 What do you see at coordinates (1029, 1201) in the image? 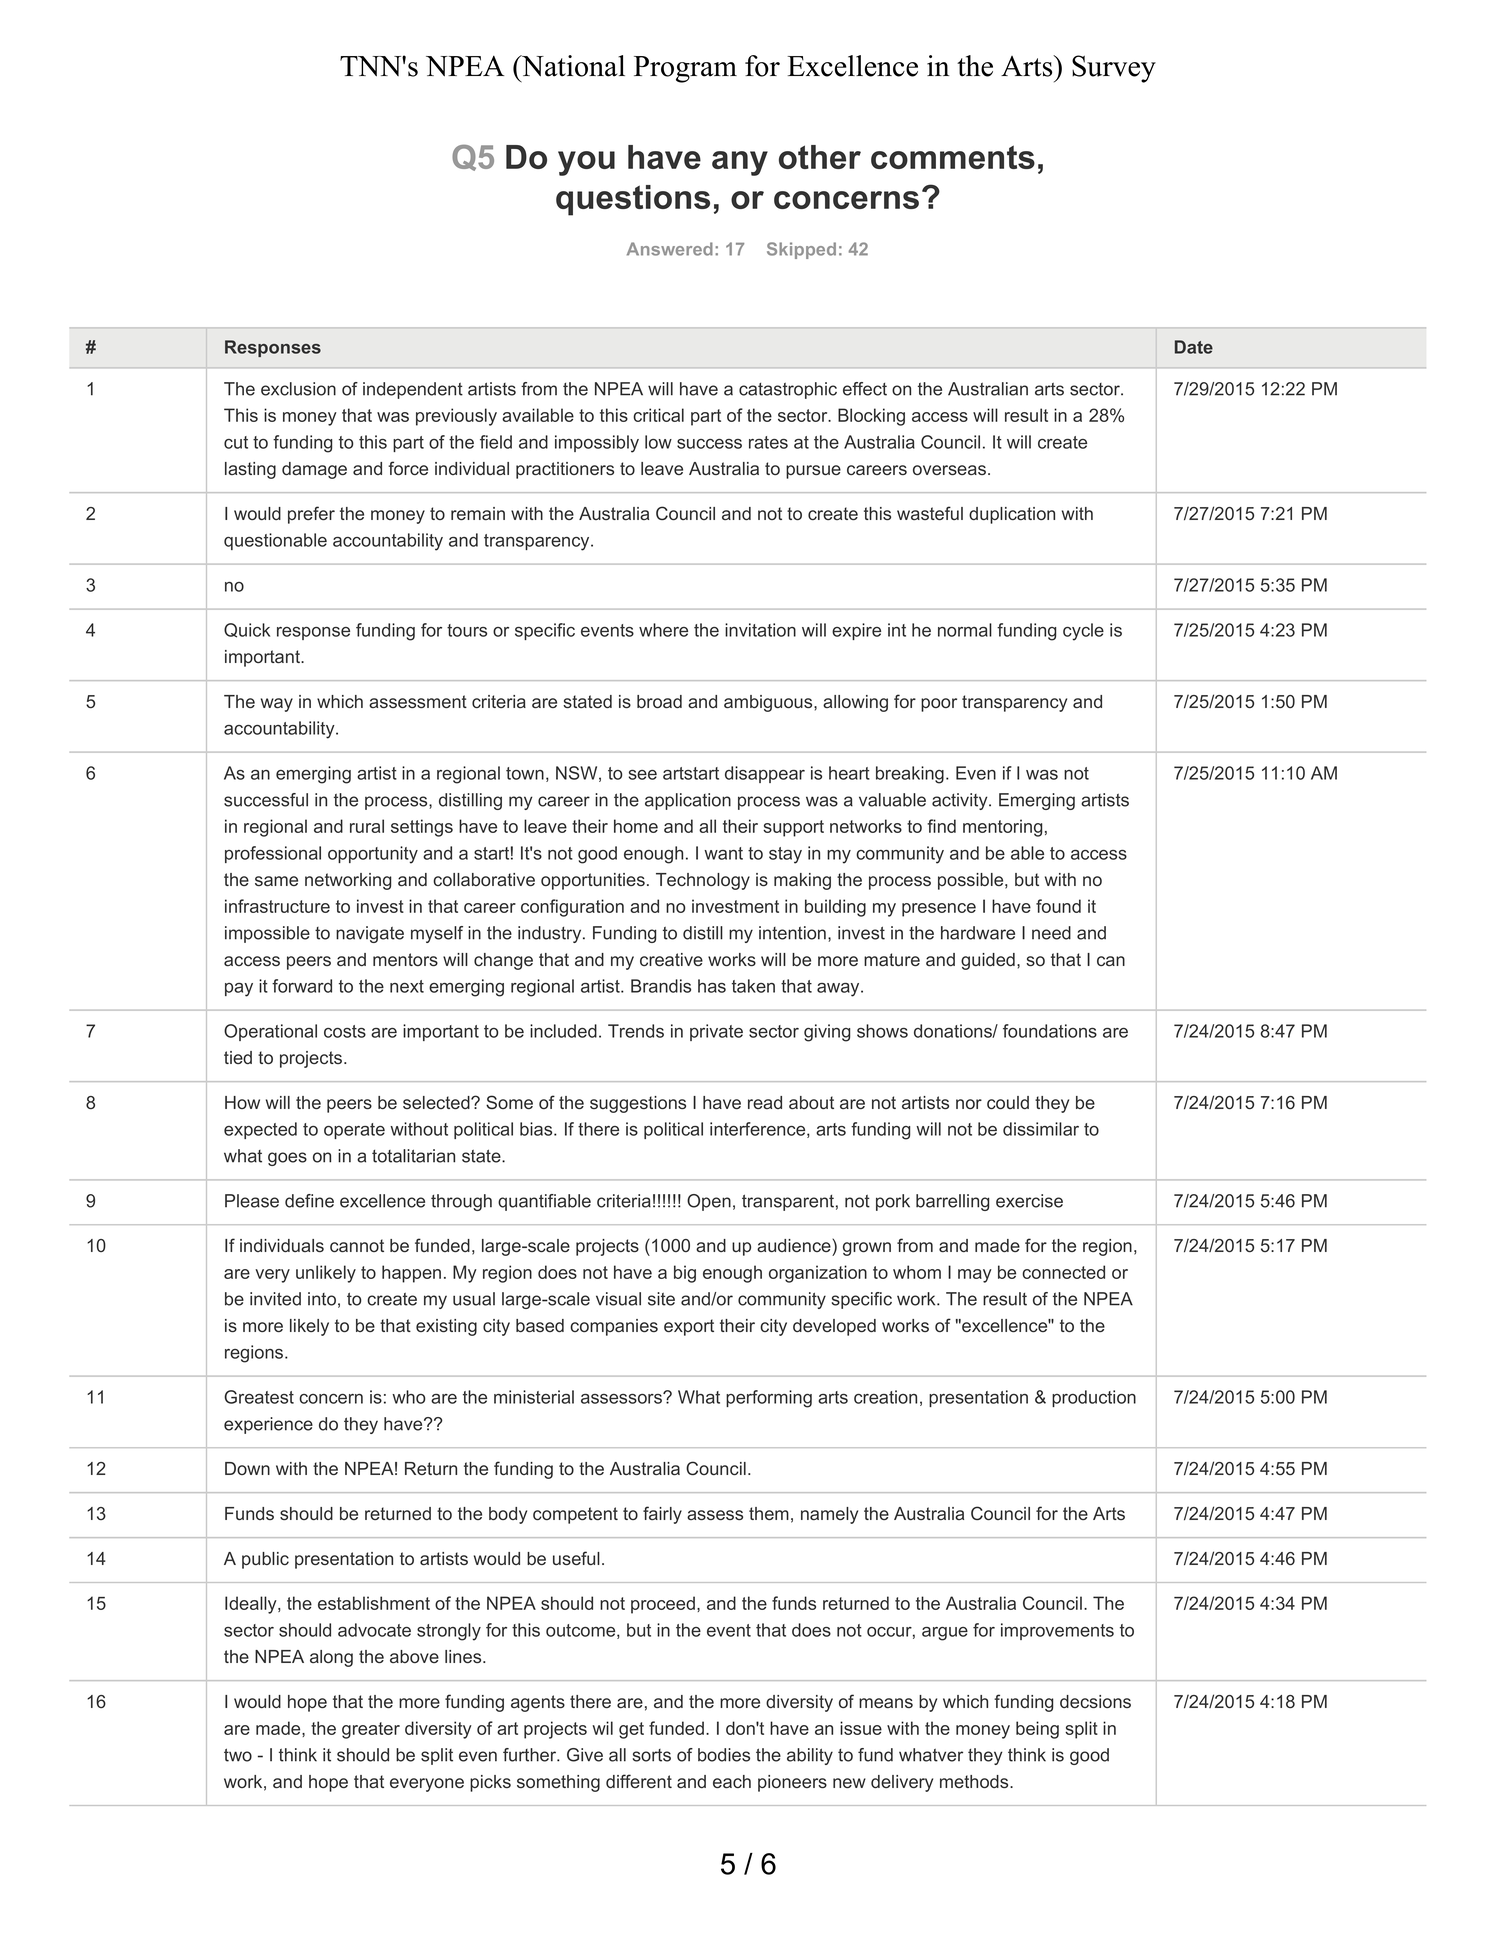
I see `exercise` at bounding box center [1029, 1201].
